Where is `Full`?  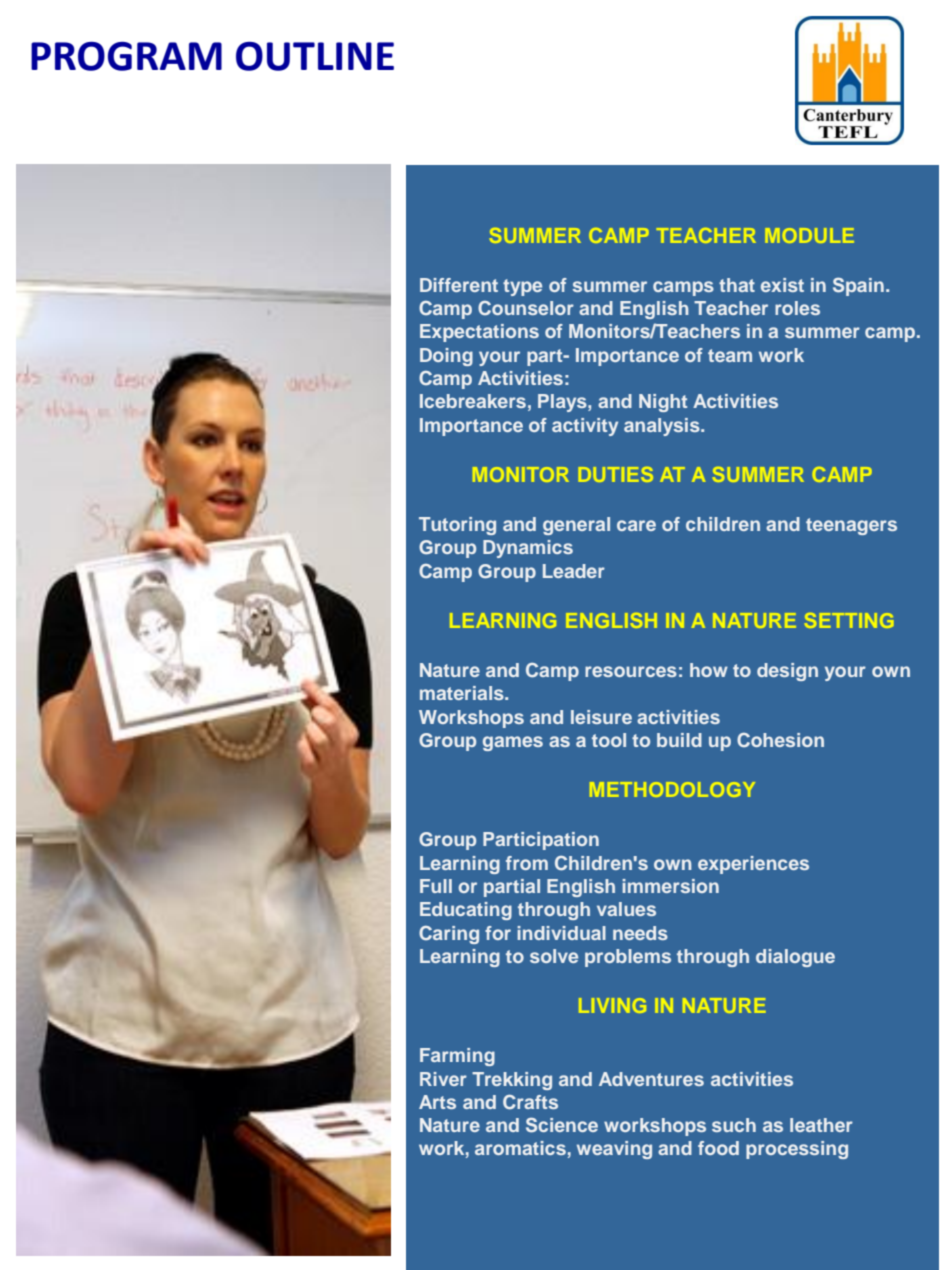 Full is located at coordinates (436, 886).
